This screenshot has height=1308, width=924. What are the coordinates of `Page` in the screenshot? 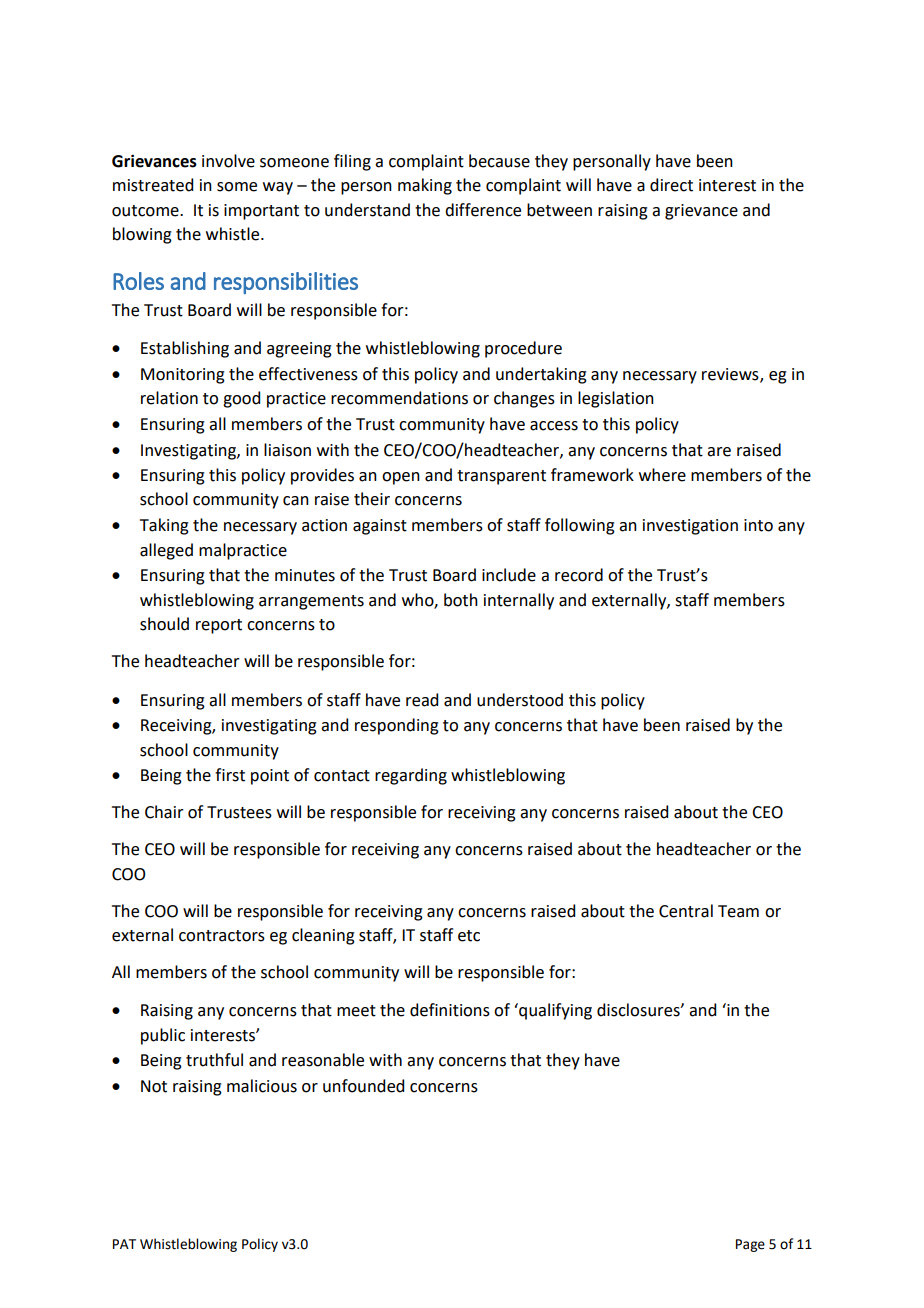 It's located at (750, 1245).
